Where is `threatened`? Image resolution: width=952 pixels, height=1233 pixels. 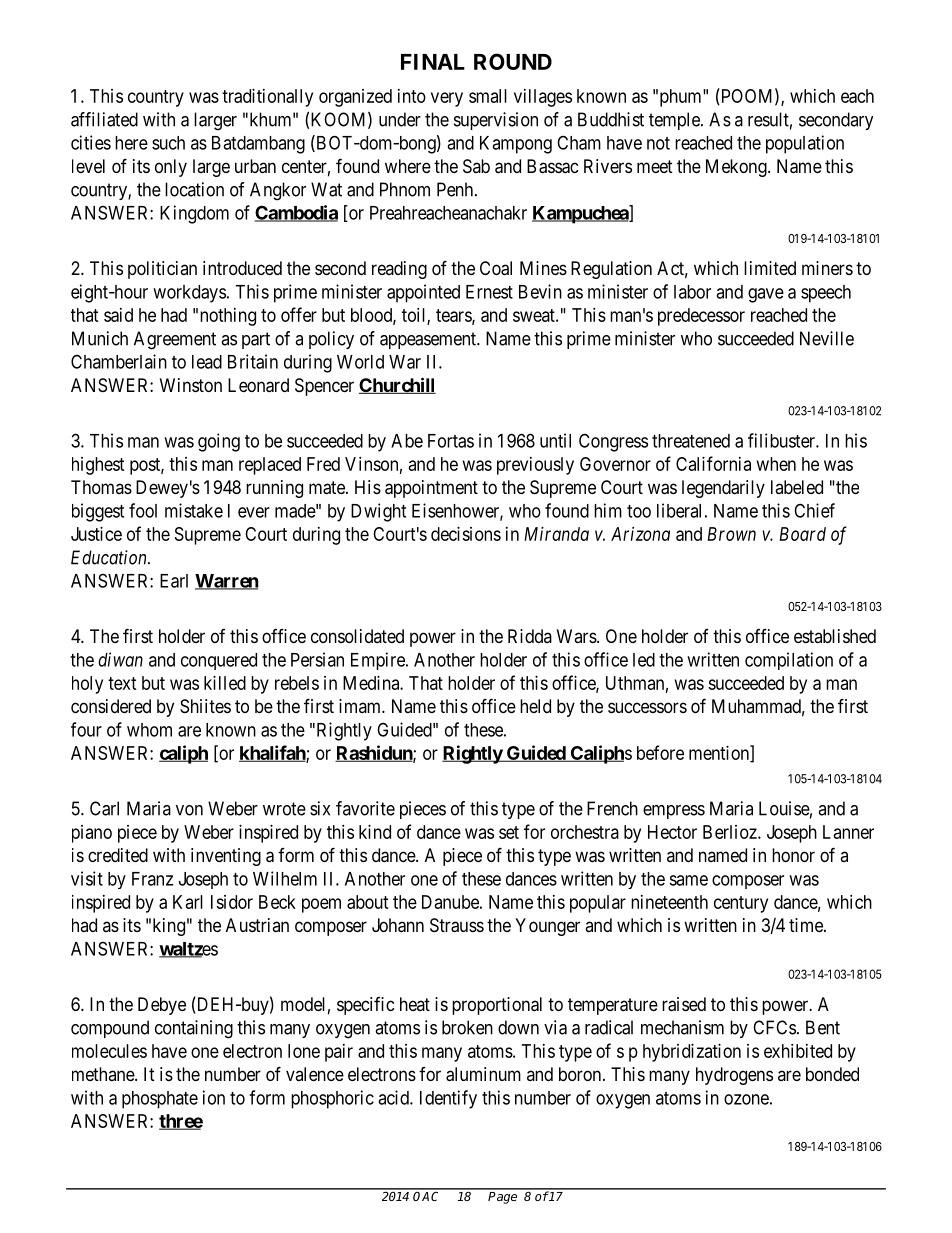 threatened is located at coordinates (691, 441).
